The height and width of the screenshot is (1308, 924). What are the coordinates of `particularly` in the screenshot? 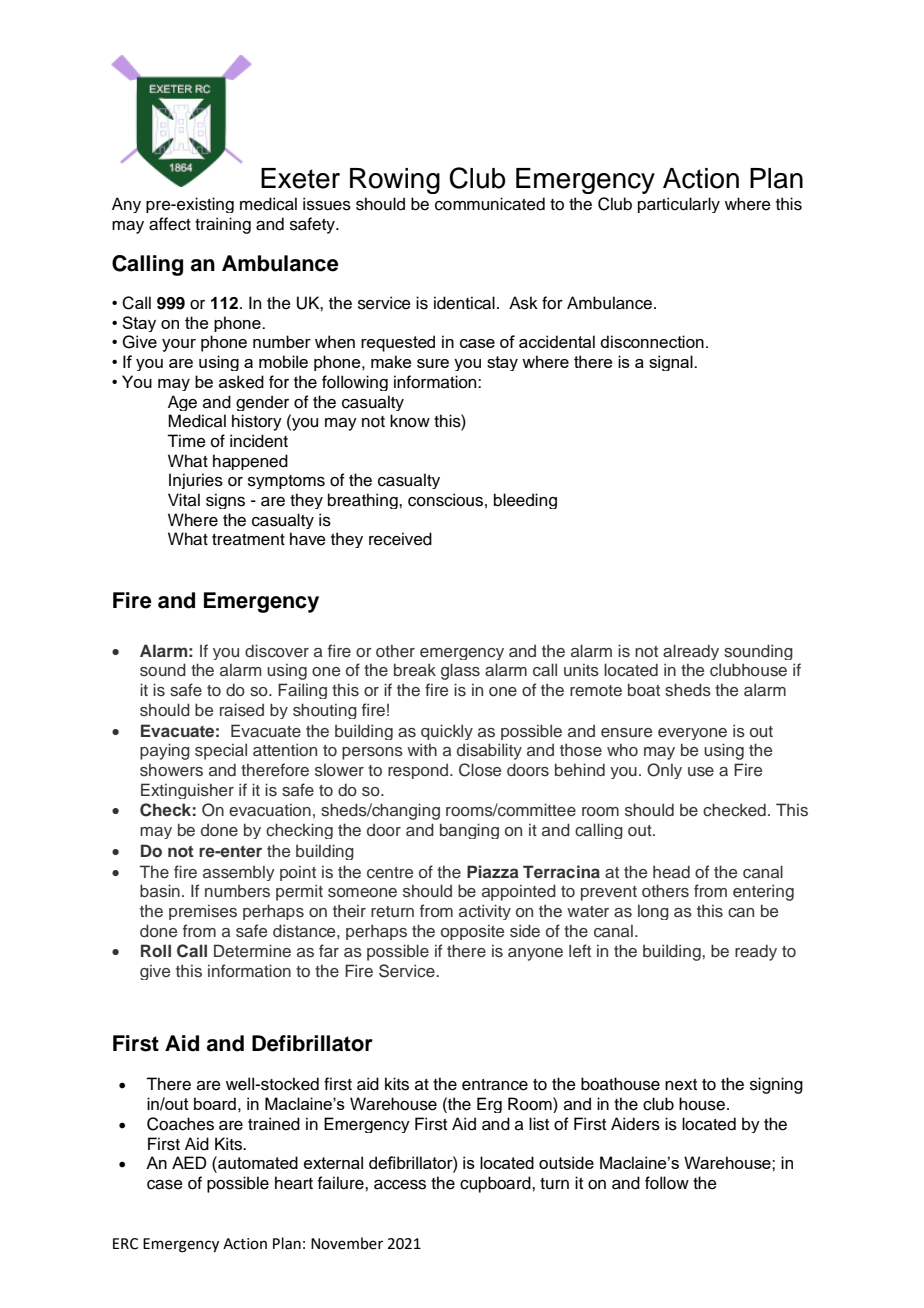 It's located at (679, 205).
